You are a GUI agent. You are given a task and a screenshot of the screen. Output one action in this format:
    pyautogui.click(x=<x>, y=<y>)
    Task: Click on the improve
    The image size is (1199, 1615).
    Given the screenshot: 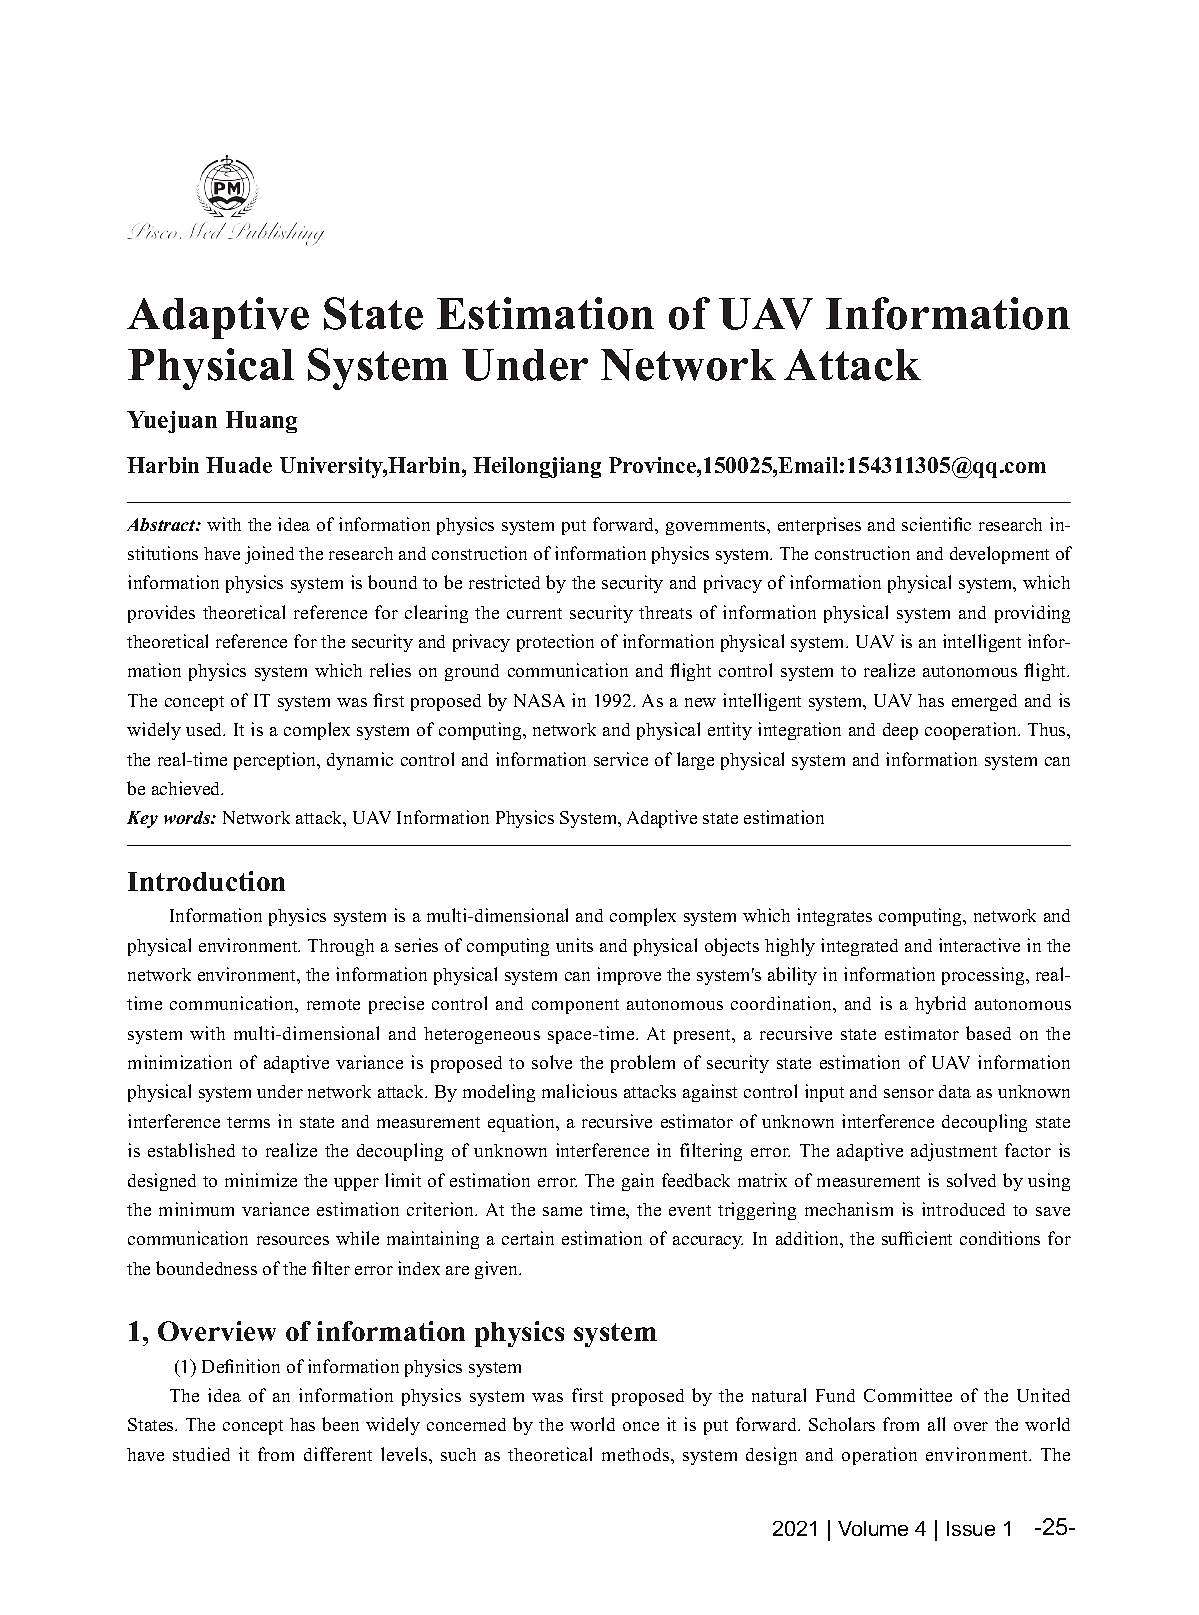 What is the action you would take?
    pyautogui.click(x=629, y=976)
